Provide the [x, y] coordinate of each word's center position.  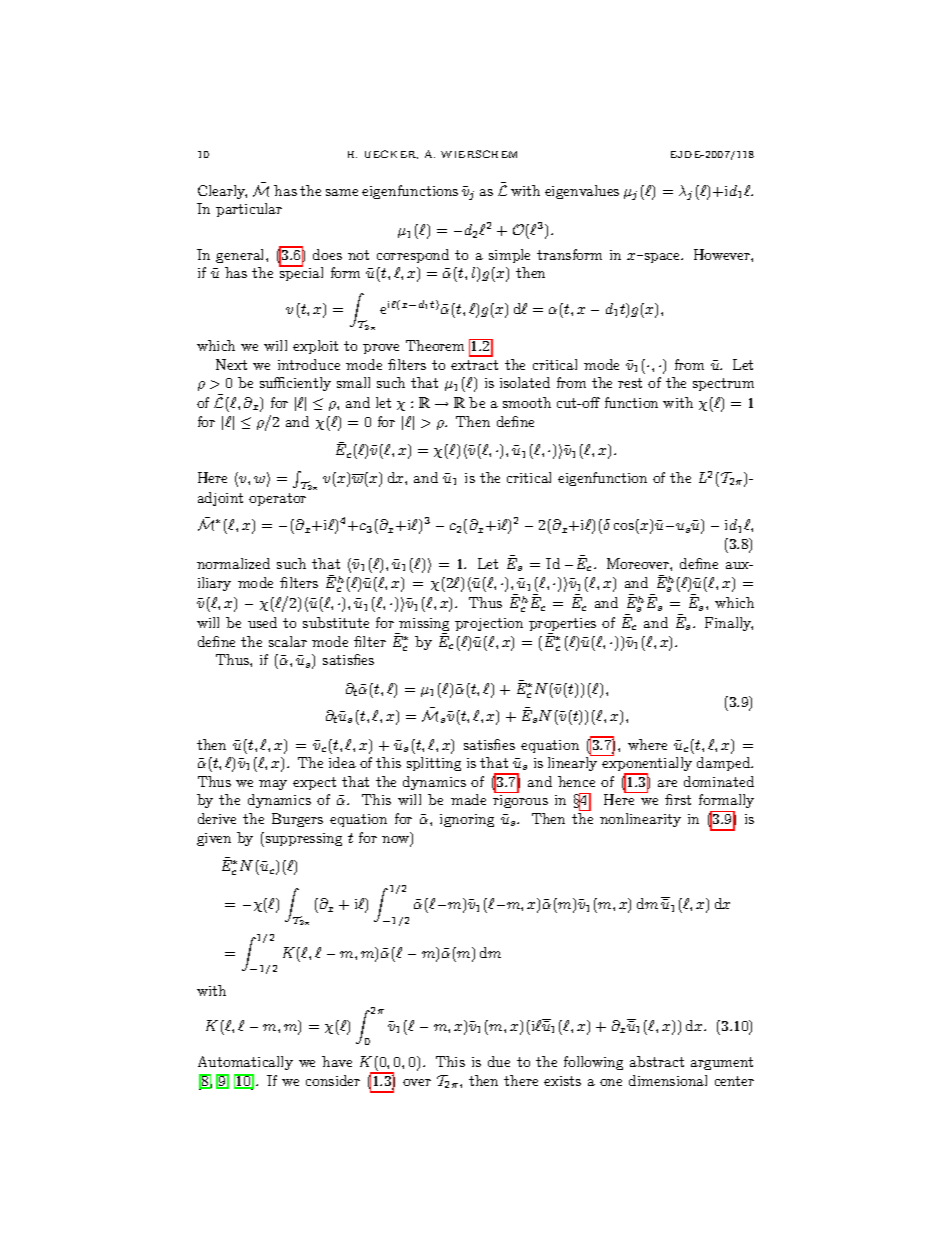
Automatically [245, 1063]
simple [509, 256]
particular [249, 210]
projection [489, 624]
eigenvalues [582, 192]
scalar [288, 641]
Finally [729, 624]
